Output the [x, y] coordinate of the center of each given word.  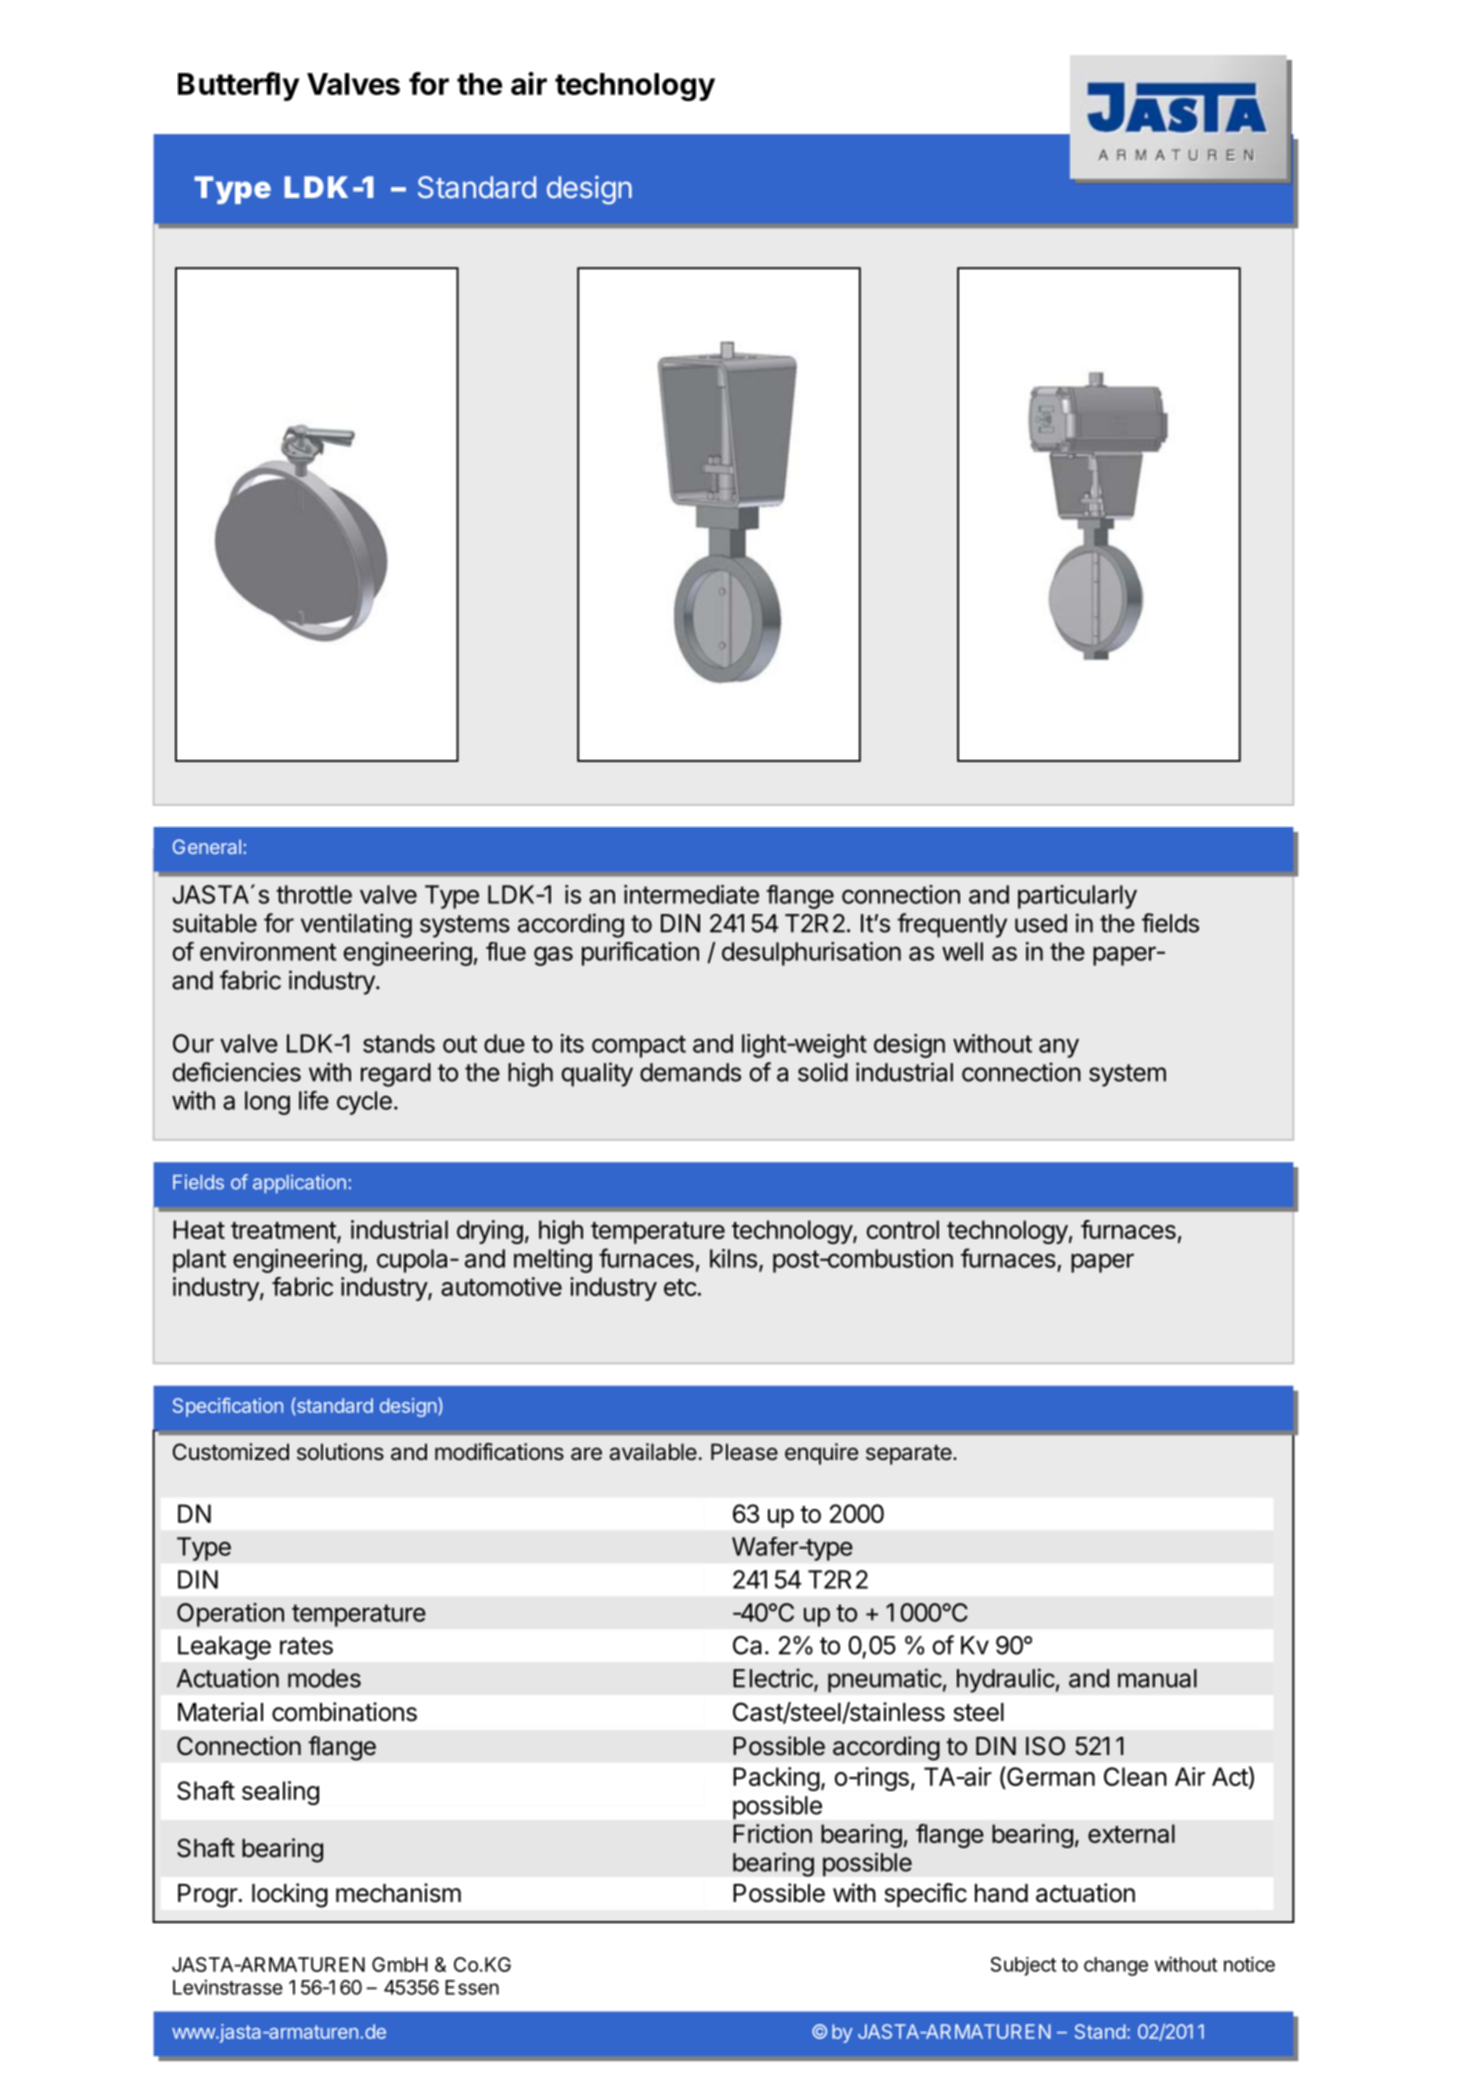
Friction [772, 1833]
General [207, 846]
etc [680, 1287]
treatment [284, 1232]
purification [640, 954]
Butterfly [238, 86]
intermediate [691, 894]
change [1116, 1966]
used [1041, 923]
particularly [1077, 897]
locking [290, 1895]
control [903, 1229]
